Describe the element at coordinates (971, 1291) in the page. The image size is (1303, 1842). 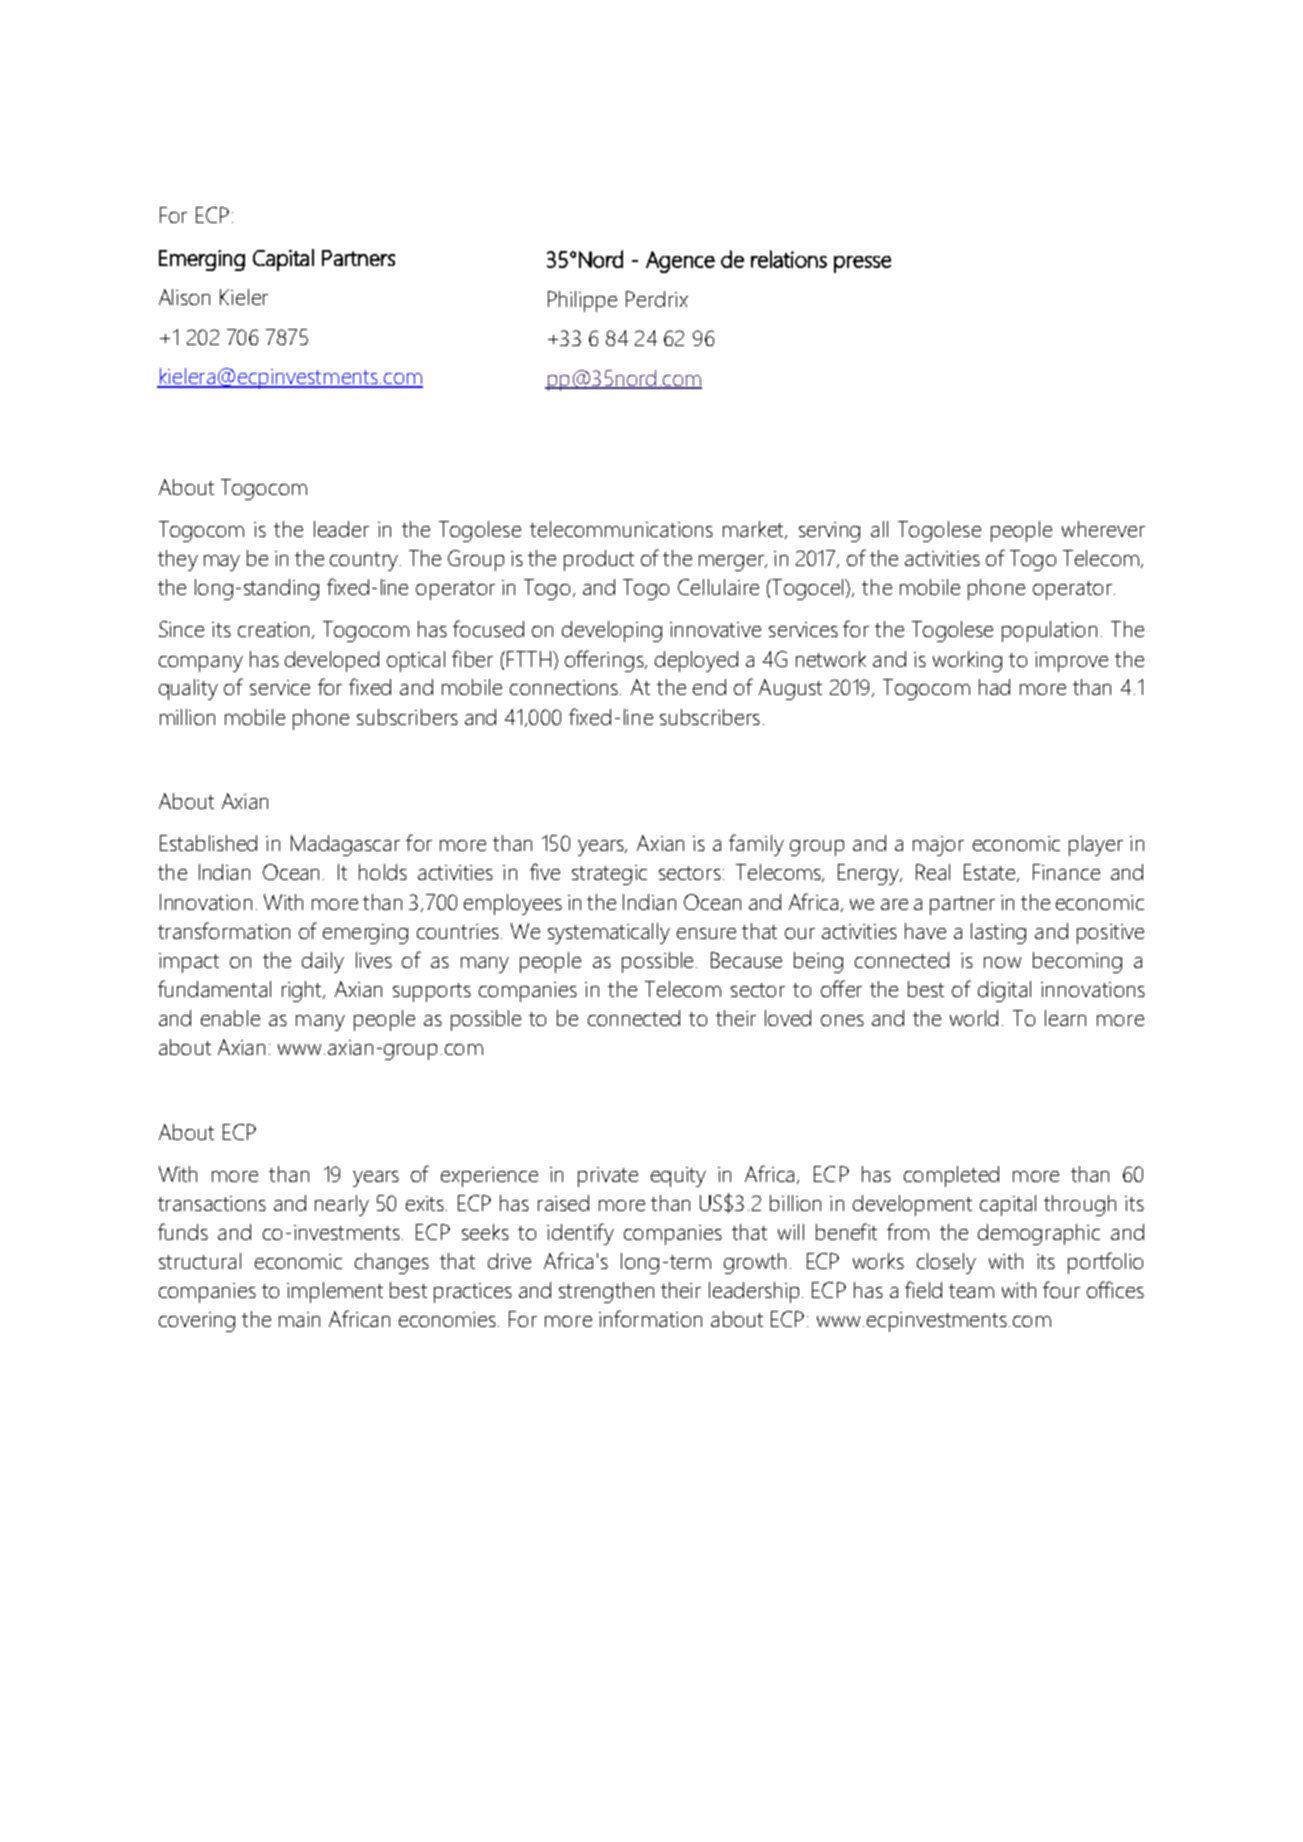
I see `team` at that location.
